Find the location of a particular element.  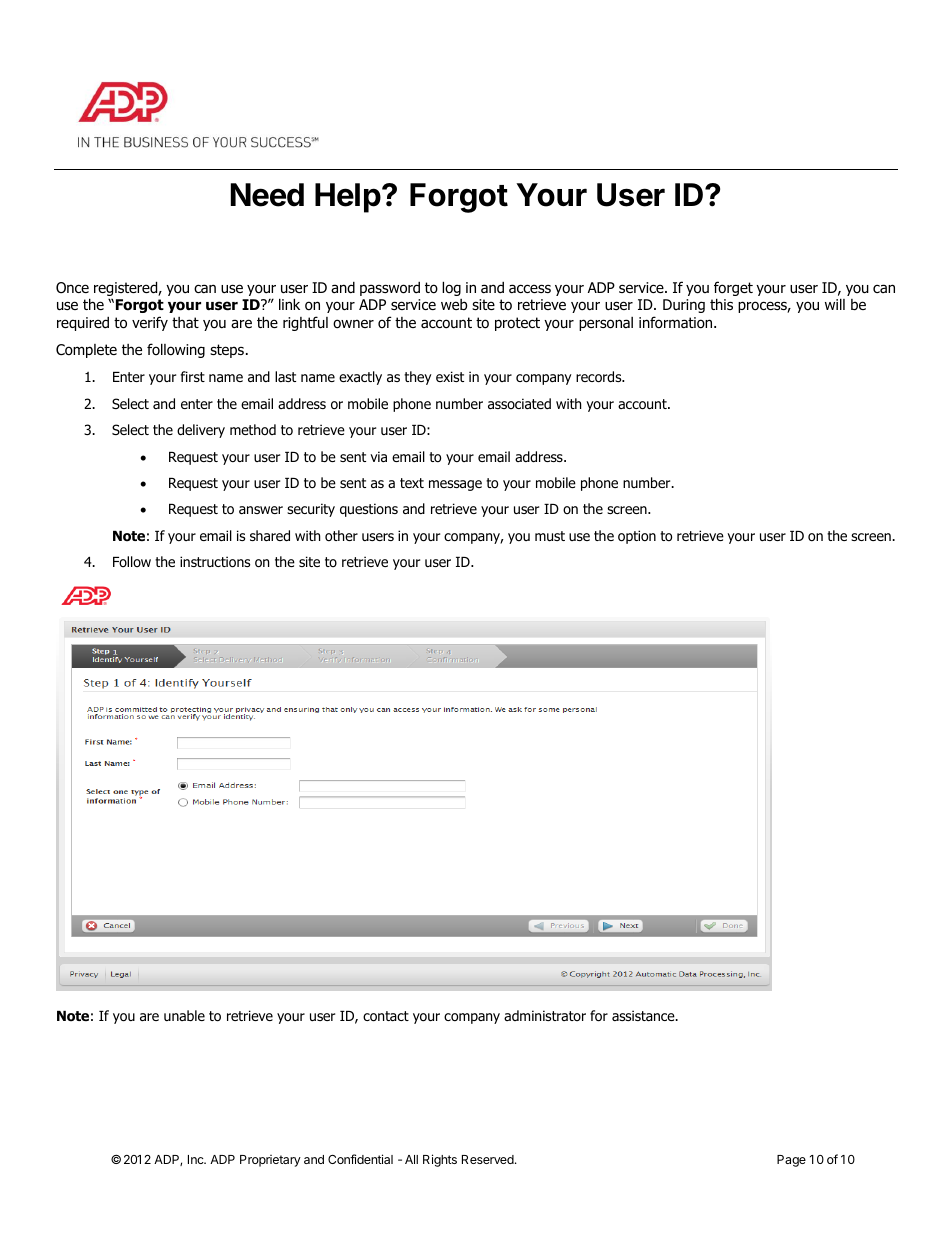

forget is located at coordinates (733, 290).
